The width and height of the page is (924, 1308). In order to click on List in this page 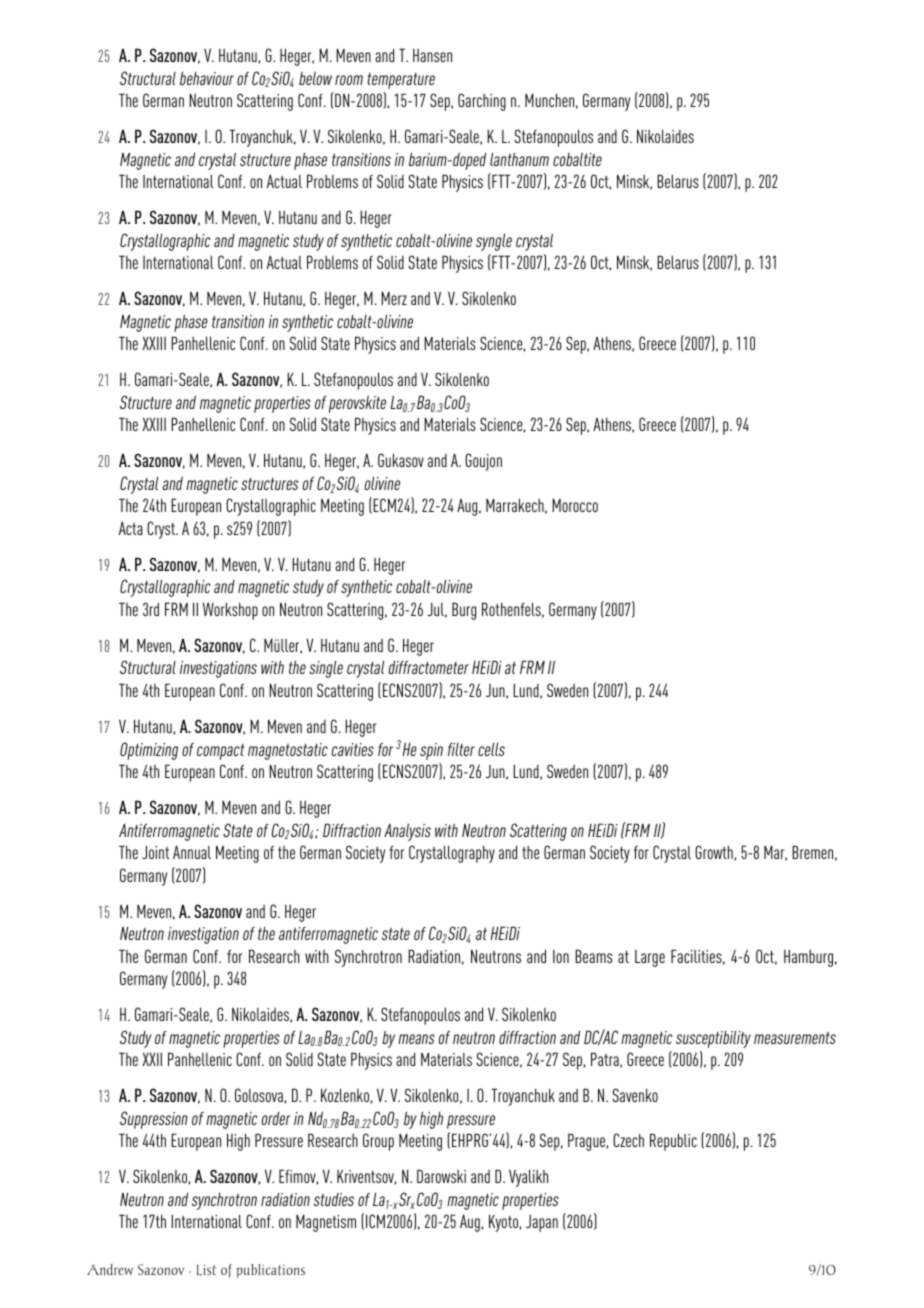, I will do `click(206, 1270)`.
